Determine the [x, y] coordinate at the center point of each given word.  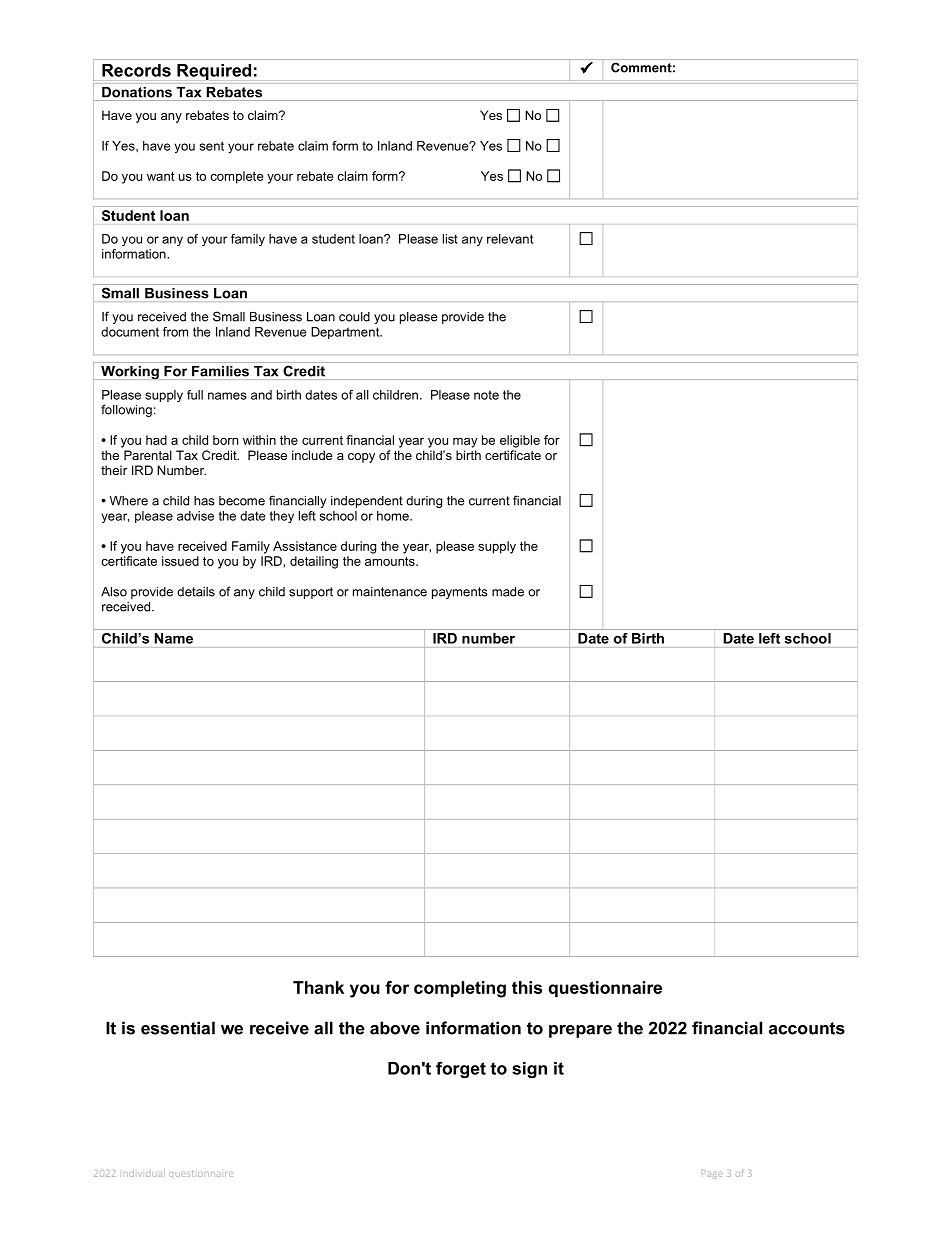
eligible [520, 441]
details [196, 592]
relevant [510, 239]
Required [214, 72]
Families [220, 371]
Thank [318, 987]
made [508, 592]
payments [460, 593]
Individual [144, 1173]
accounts [807, 1028]
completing [460, 989]
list [450, 239]
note [486, 395]
